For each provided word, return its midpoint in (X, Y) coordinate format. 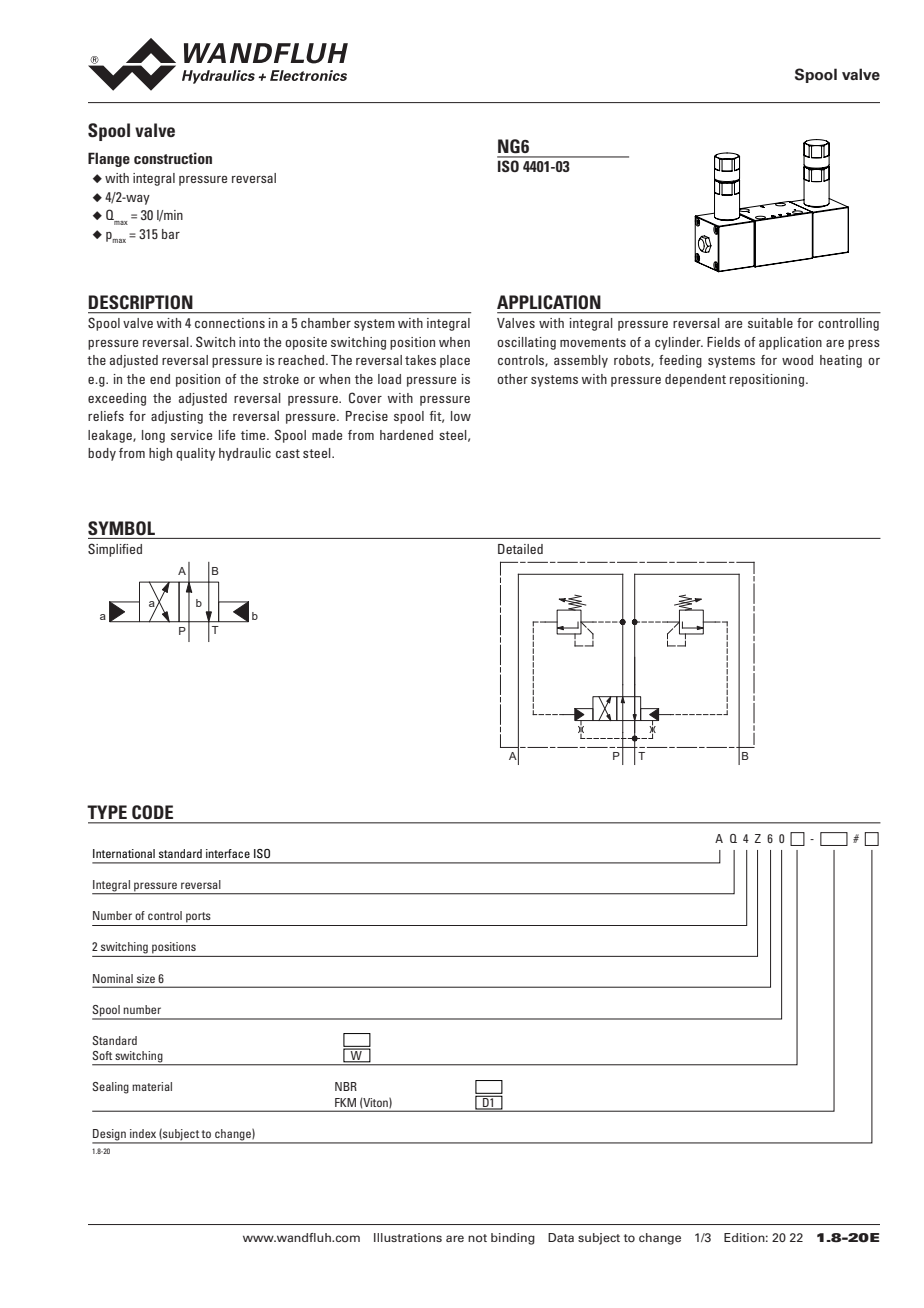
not (477, 1238)
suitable (770, 323)
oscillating (526, 343)
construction (173, 158)
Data (561, 1237)
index (143, 1133)
